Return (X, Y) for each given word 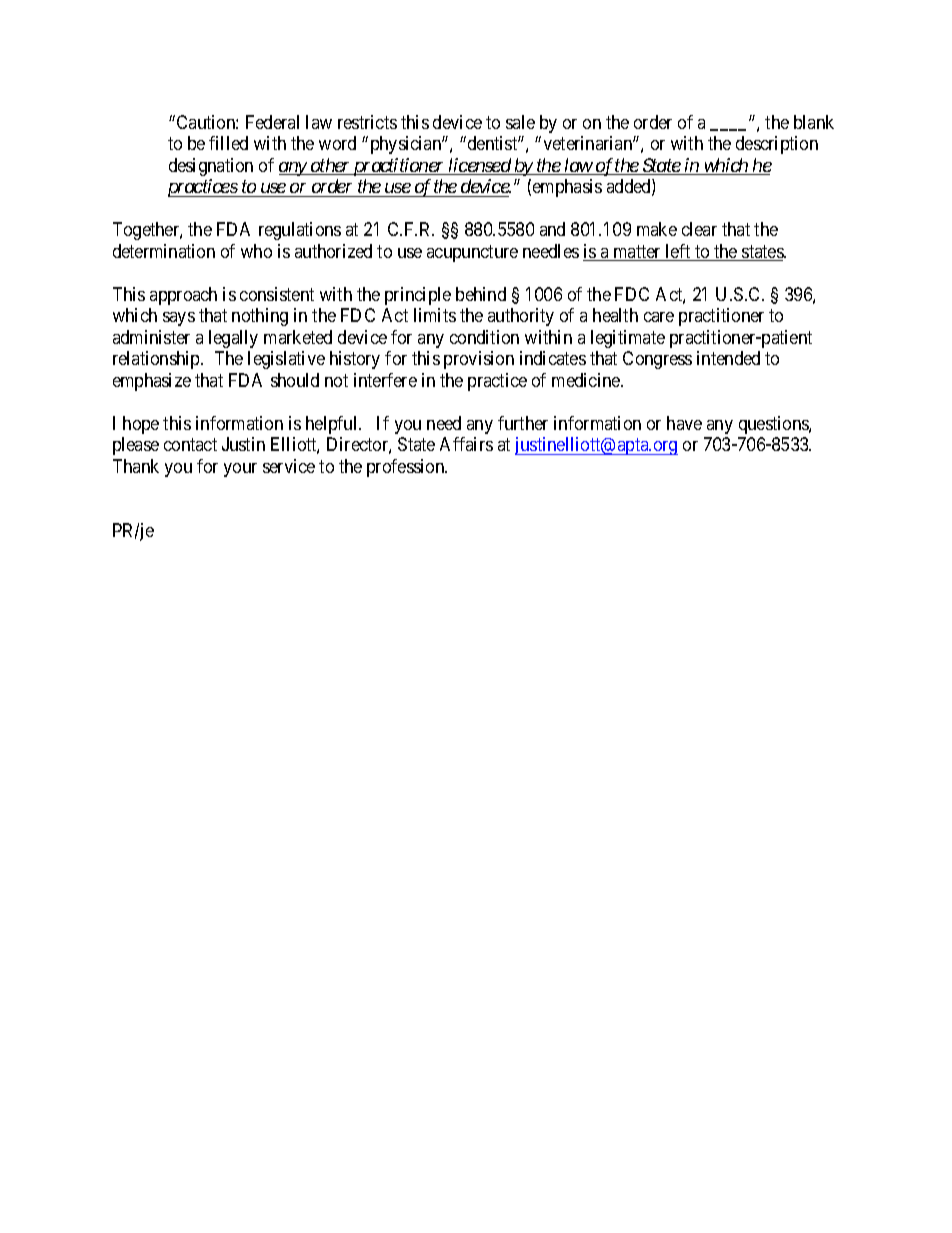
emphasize (152, 382)
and (552, 229)
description (777, 145)
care (659, 317)
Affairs (466, 444)
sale (520, 122)
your (240, 470)
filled (228, 143)
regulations (300, 231)
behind (481, 294)
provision (479, 360)
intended (728, 358)
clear (699, 229)
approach (183, 296)
